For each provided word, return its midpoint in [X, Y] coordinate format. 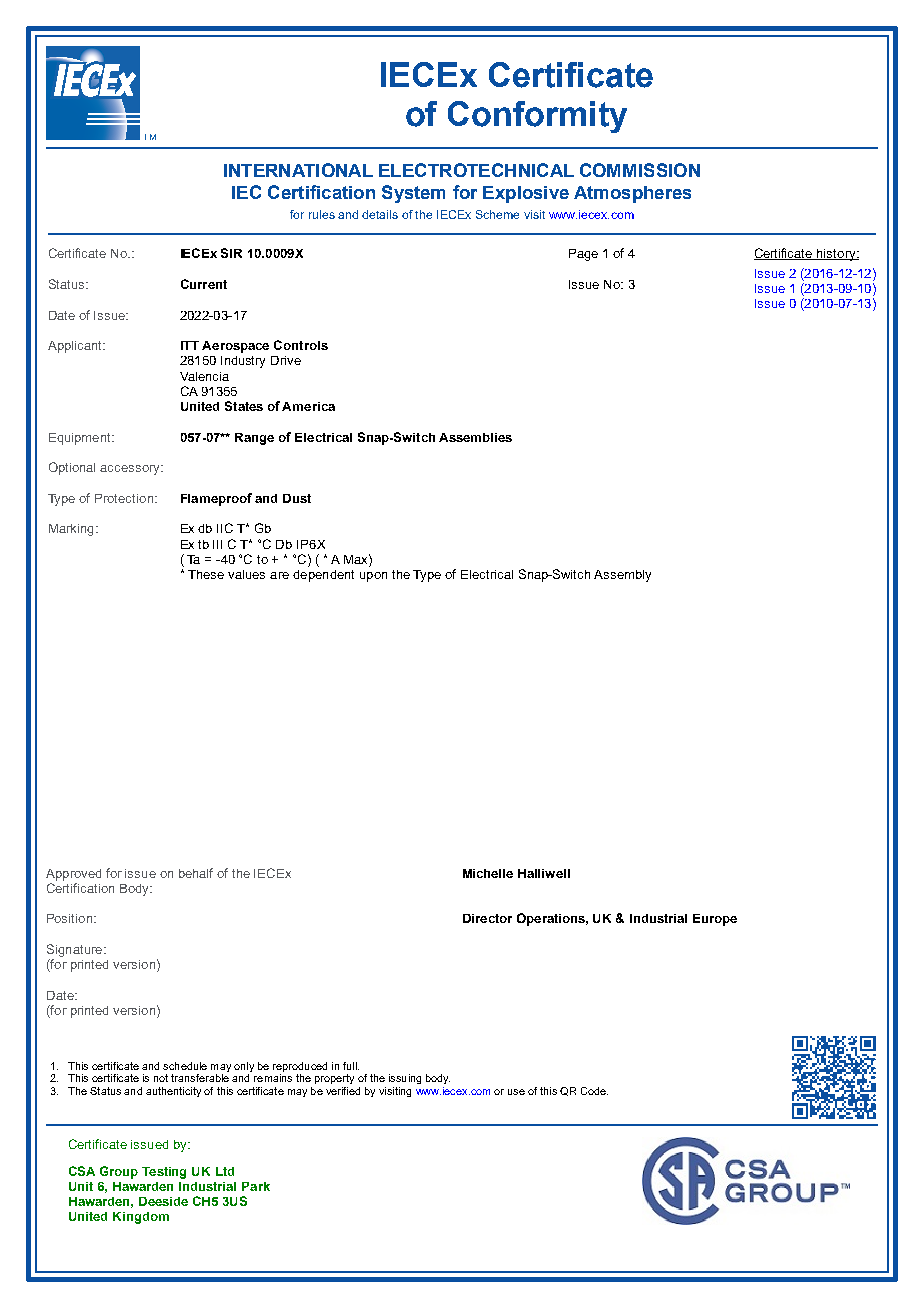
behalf [196, 873]
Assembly [622, 576]
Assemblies [475, 437]
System [413, 194]
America [308, 406]
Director [487, 918]
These [206, 574]
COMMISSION [640, 170]
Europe [715, 920]
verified [343, 1091]
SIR [231, 253]
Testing [164, 1173]
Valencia [204, 376]
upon [373, 577]
